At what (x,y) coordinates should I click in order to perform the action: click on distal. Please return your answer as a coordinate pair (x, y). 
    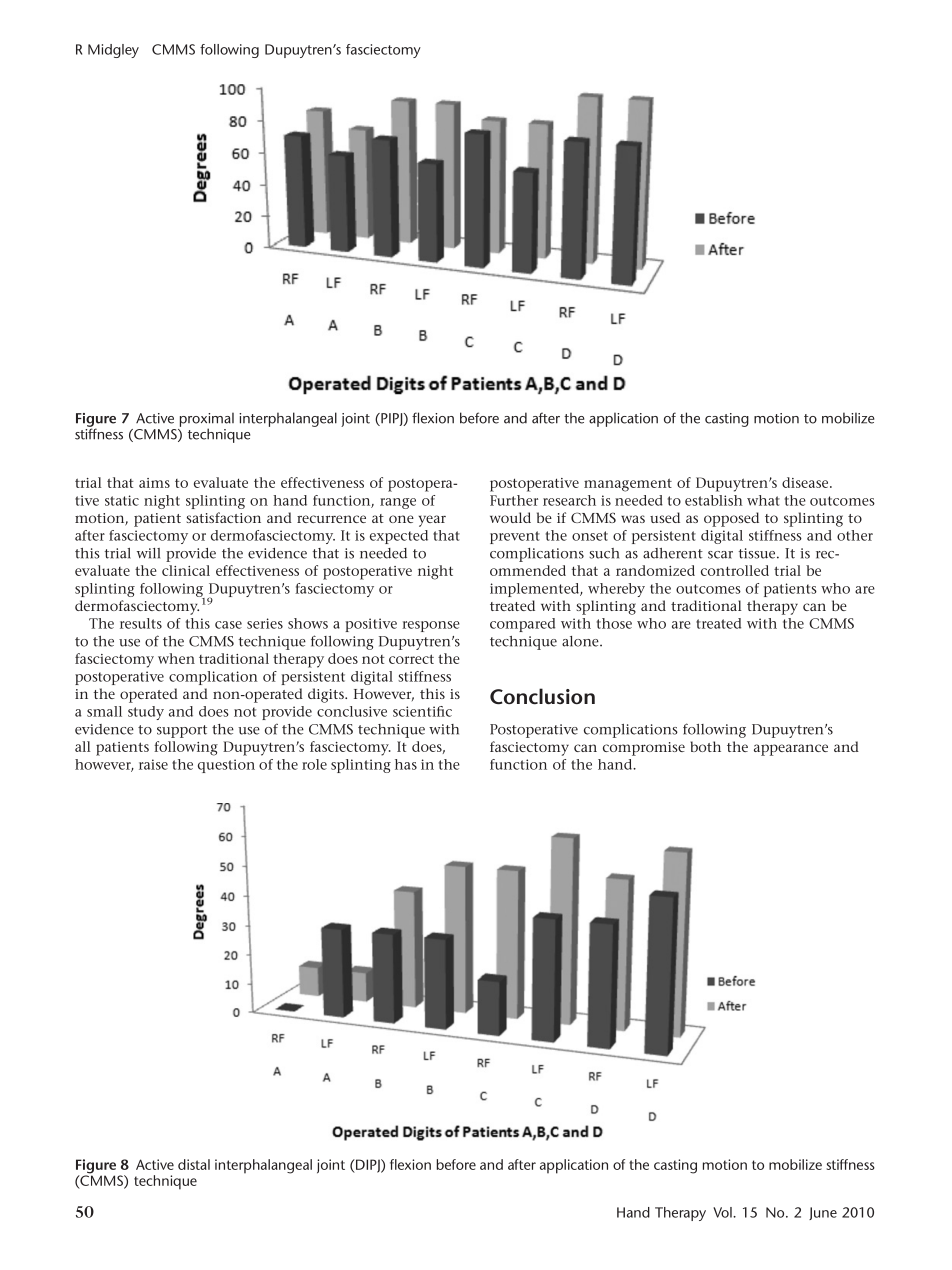
    Looking at the image, I should click on (194, 1164).
